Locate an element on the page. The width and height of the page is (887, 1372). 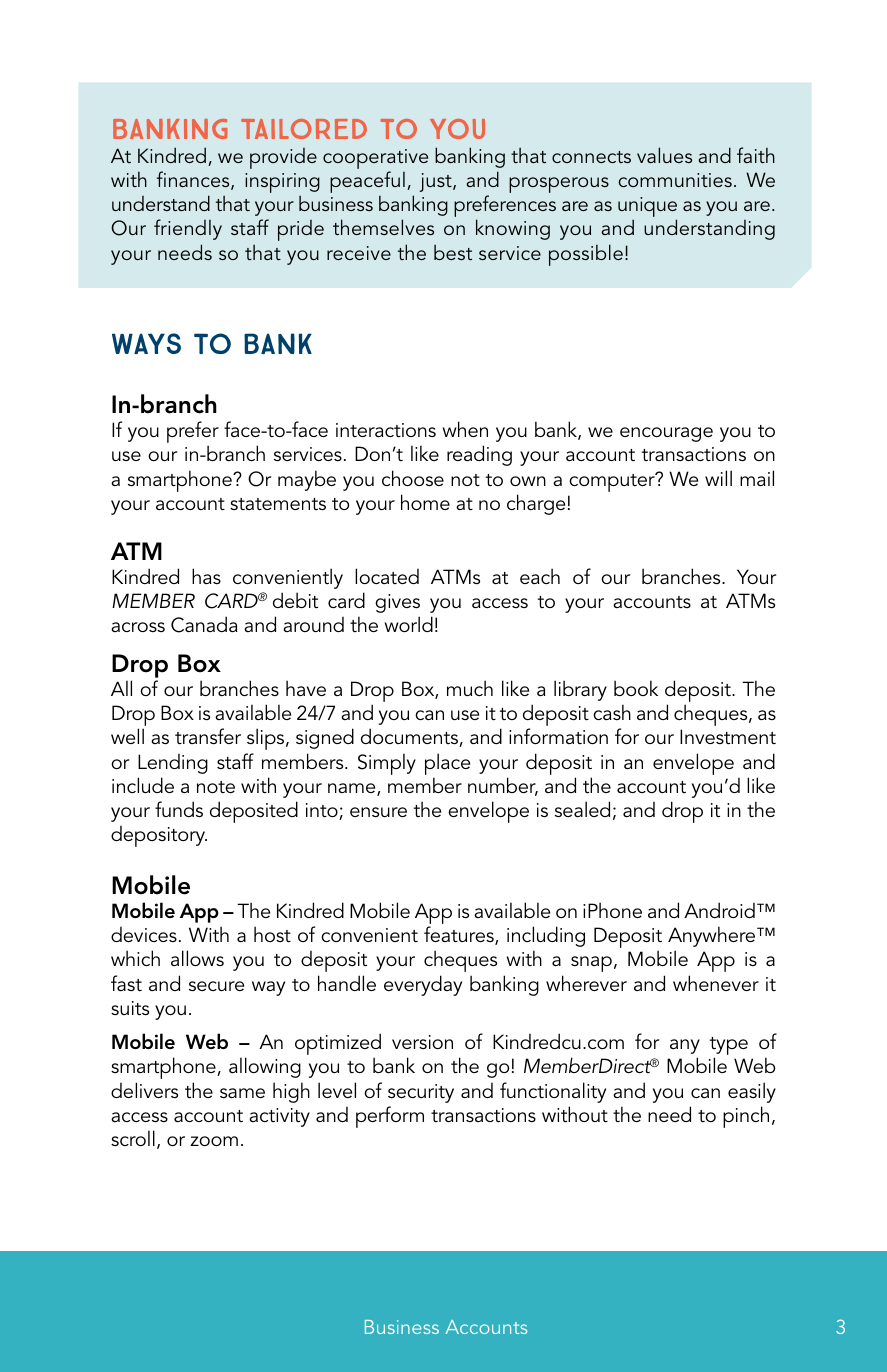
will is located at coordinates (718, 478).
